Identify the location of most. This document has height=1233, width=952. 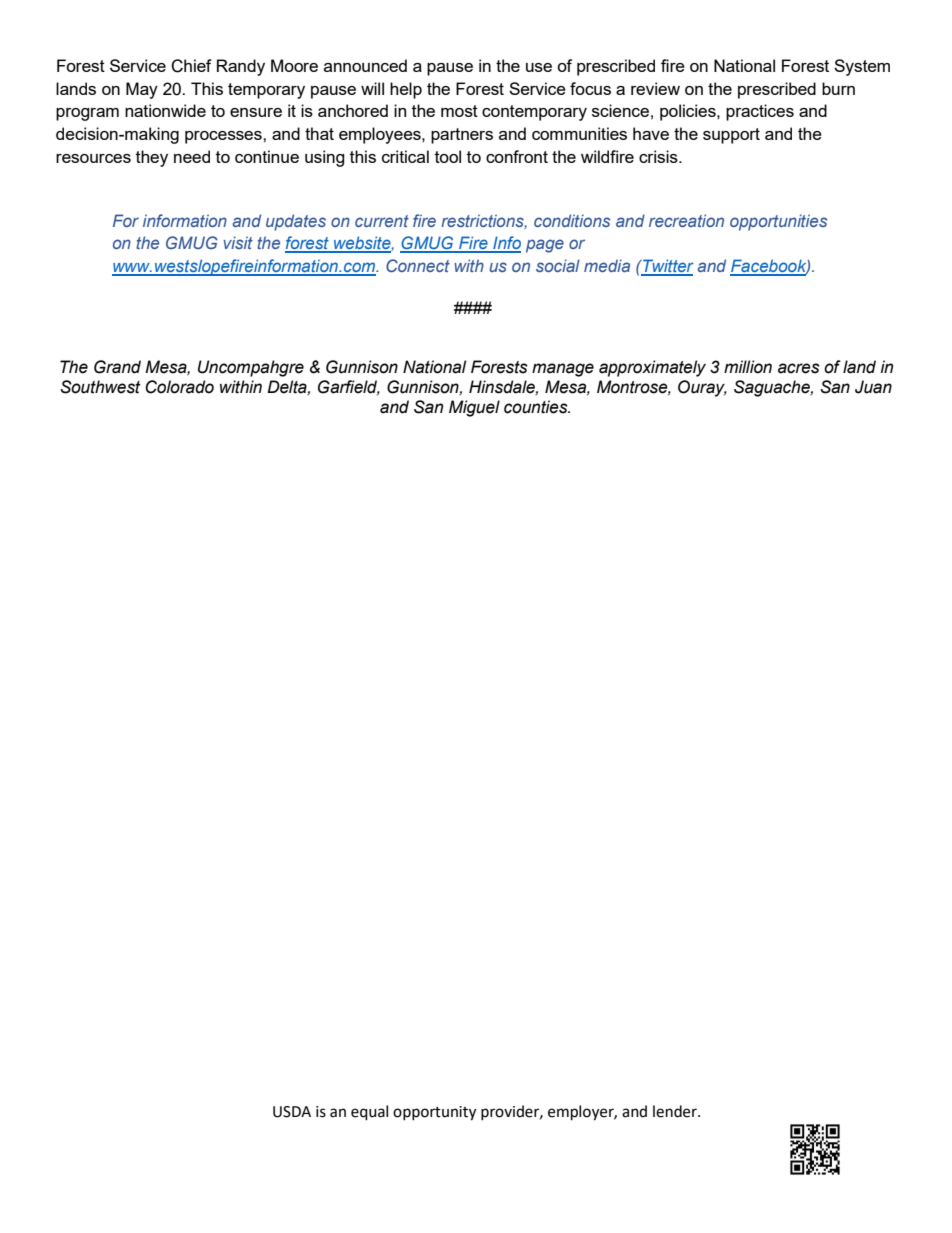
(459, 111).
